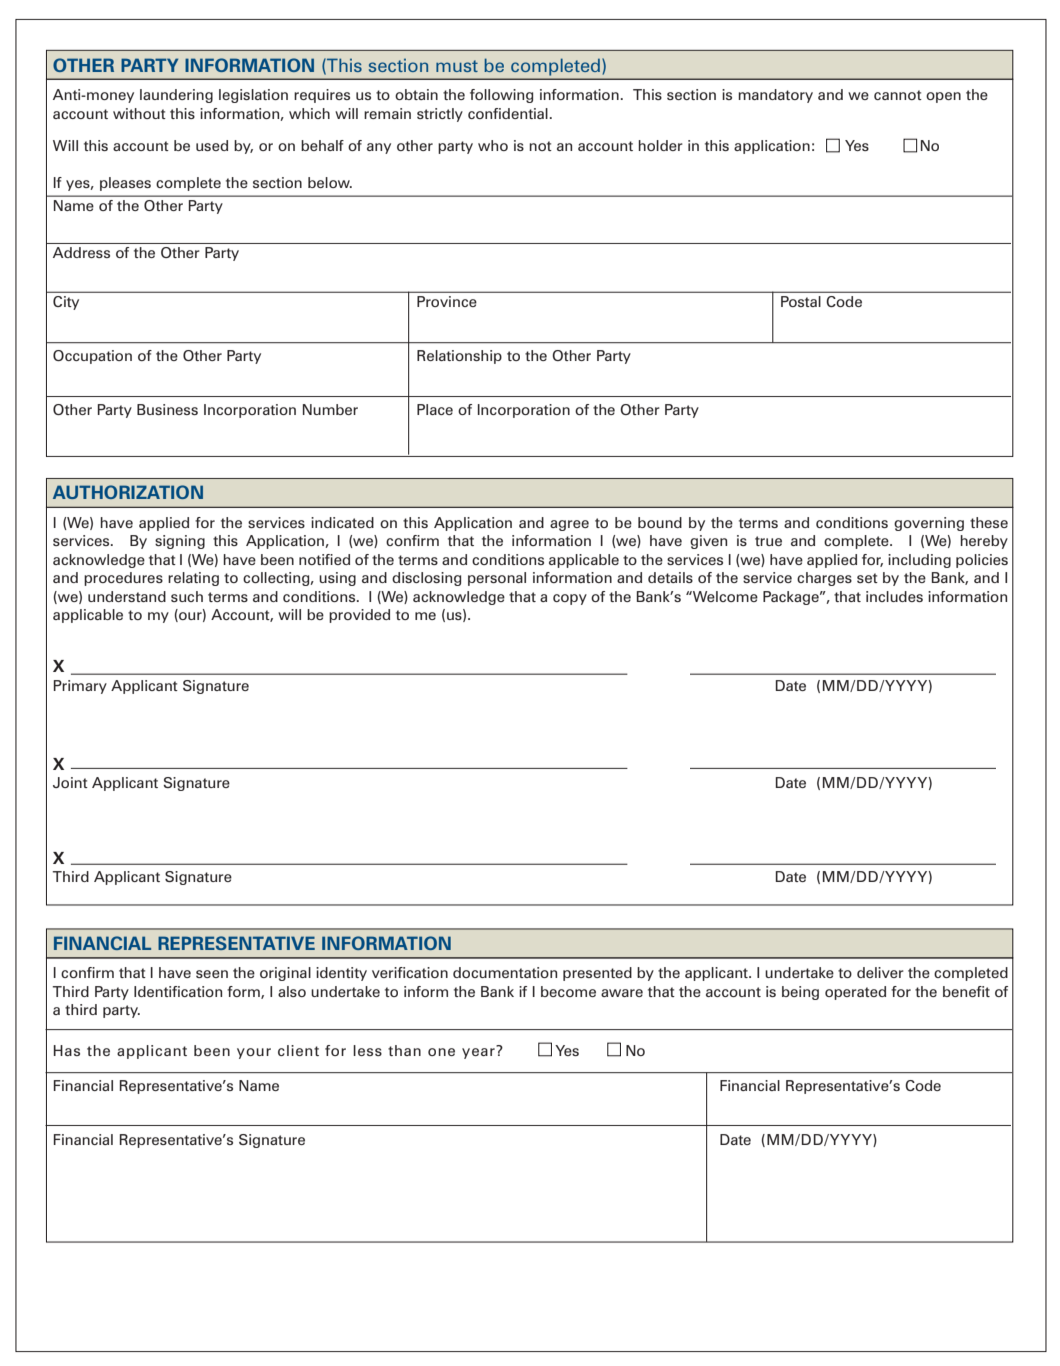 Image resolution: width=1060 pixels, height=1366 pixels. I want to click on following, so click(501, 96).
